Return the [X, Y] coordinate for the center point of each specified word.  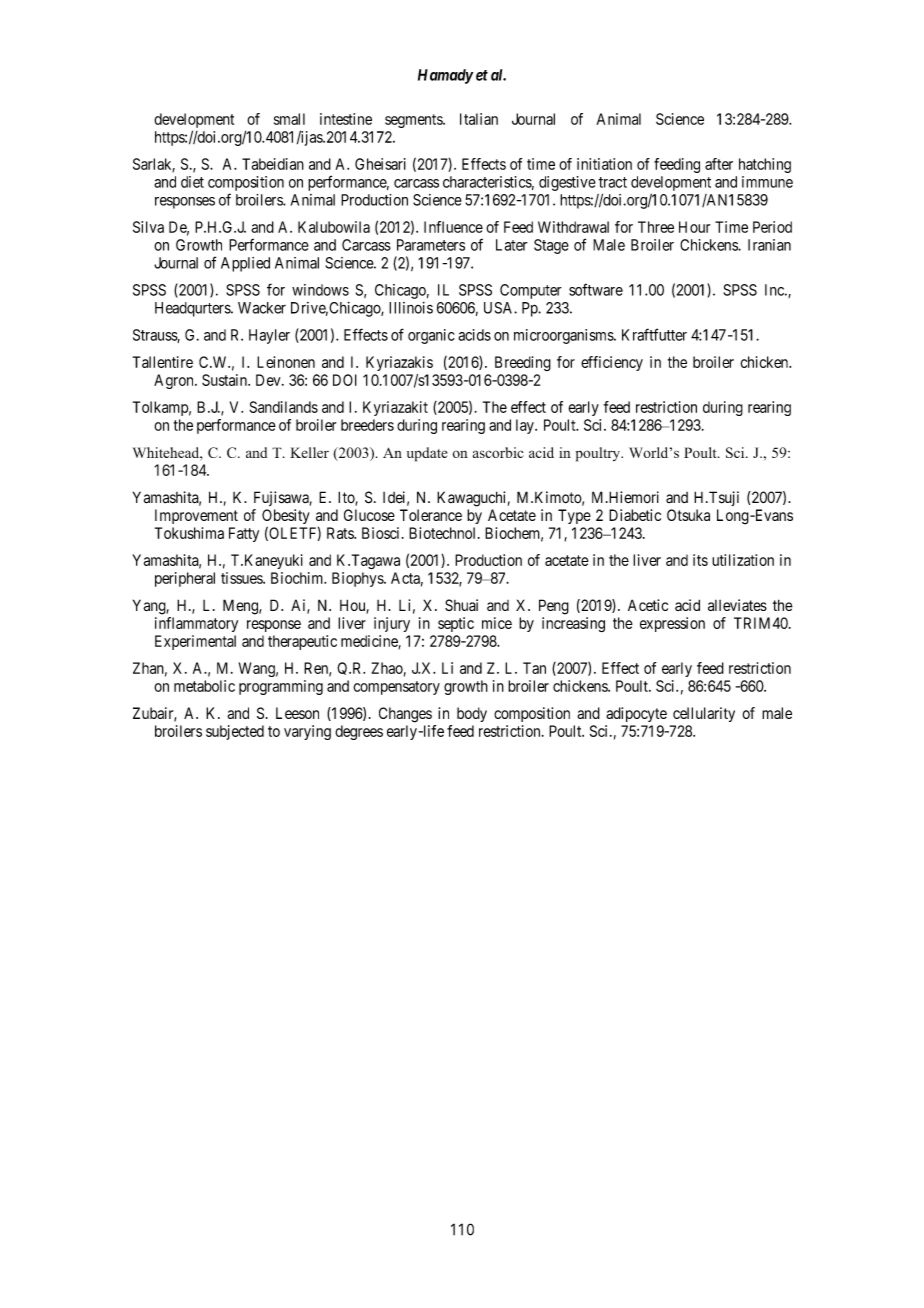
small [289, 119]
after [719, 164]
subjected [235, 732]
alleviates [737, 605]
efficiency [612, 363]
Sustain [225, 380]
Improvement [196, 516]
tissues [242, 578]
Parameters [431, 245]
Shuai [461, 605]
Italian [479, 119]
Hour [694, 227]
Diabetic [635, 515]
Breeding [523, 363]
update [427, 454]
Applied [245, 264]
